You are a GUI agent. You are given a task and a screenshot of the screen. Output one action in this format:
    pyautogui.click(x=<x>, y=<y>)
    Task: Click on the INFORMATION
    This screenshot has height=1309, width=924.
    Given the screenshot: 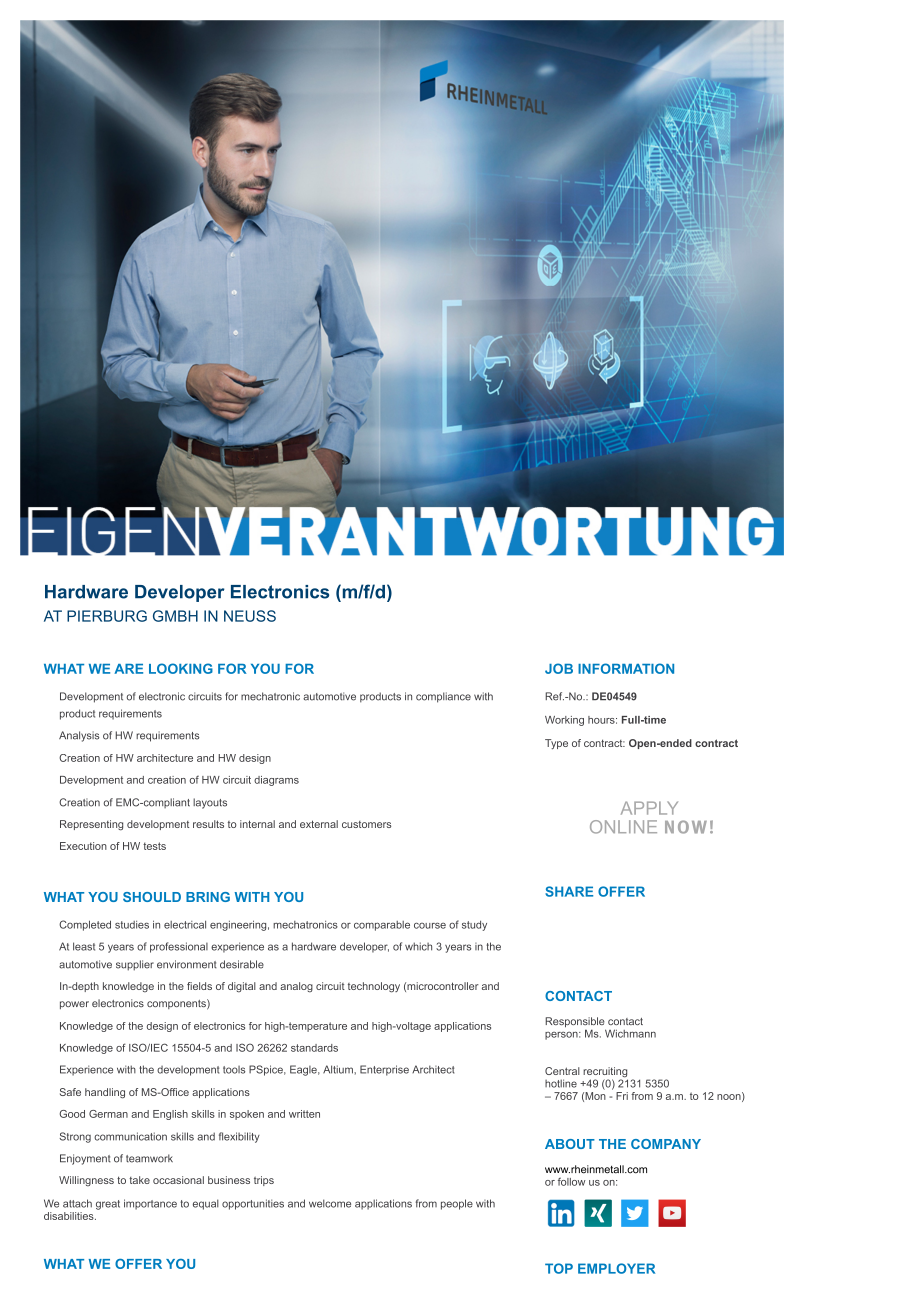 What is the action you would take?
    pyautogui.click(x=626, y=668)
